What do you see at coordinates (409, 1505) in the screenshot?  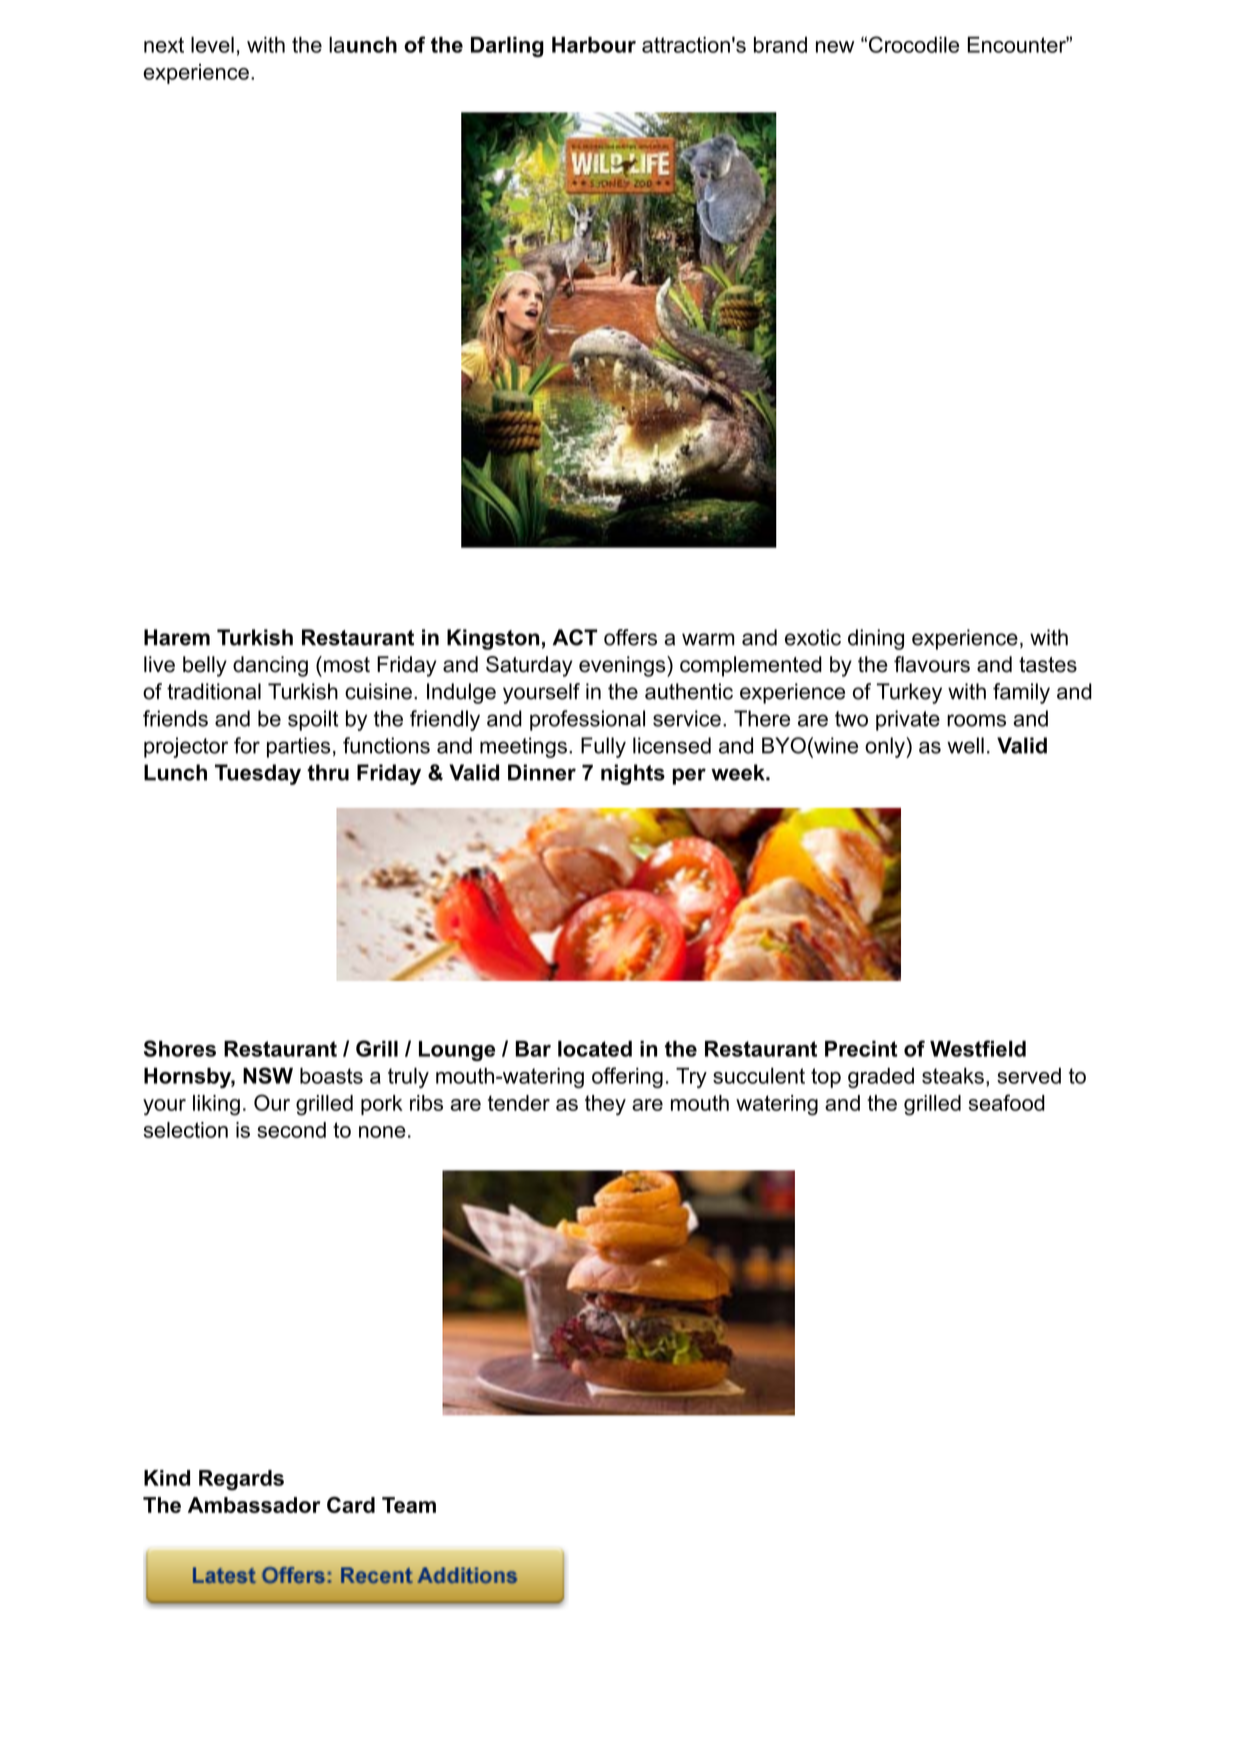 I see `Team` at bounding box center [409, 1505].
